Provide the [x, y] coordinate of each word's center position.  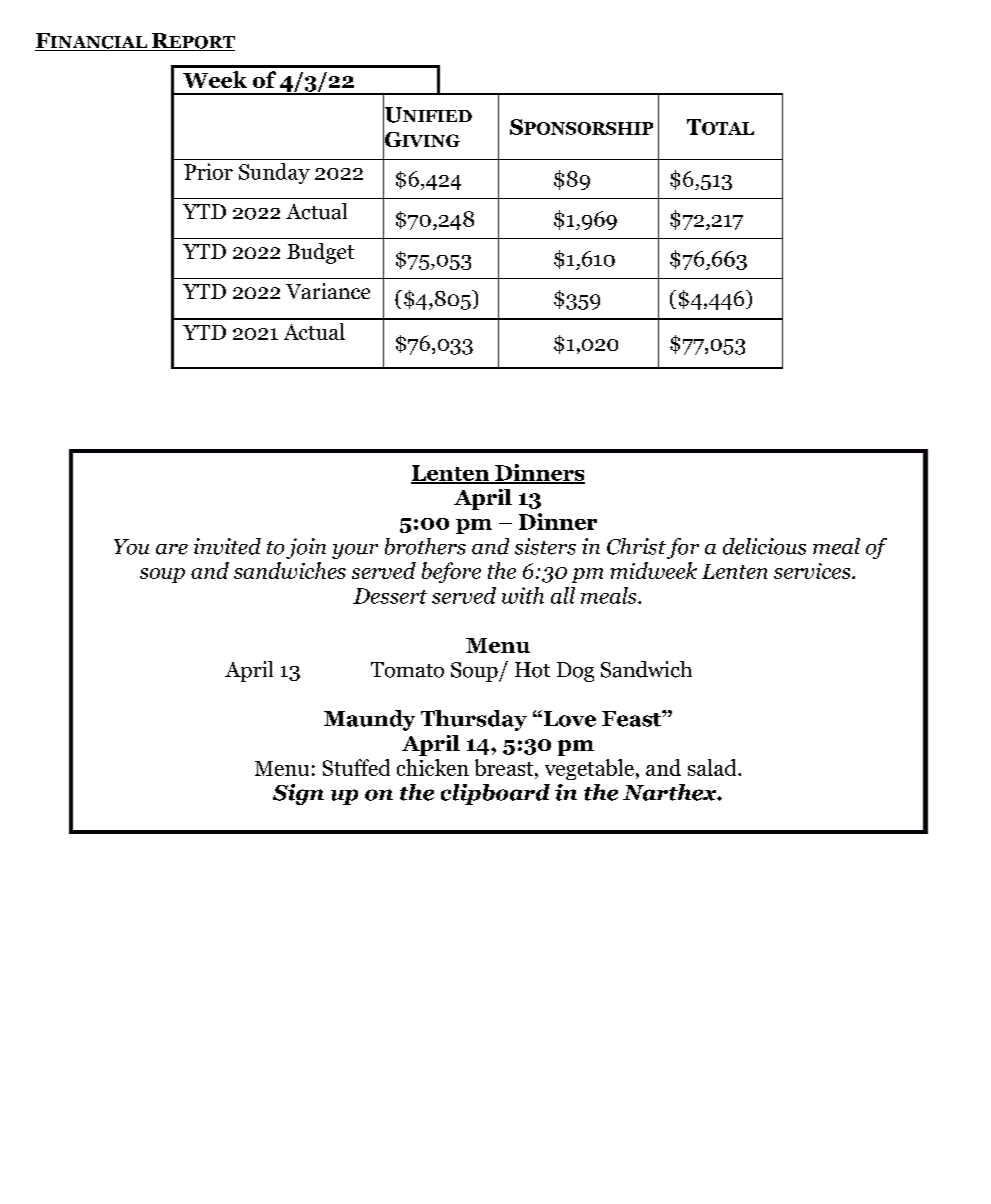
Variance [328, 291]
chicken [433, 767]
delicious [764, 546]
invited [227, 546]
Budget [320, 253]
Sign [298, 794]
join [306, 548]
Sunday [274, 173]
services [813, 571]
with [523, 595]
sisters [545, 546]
